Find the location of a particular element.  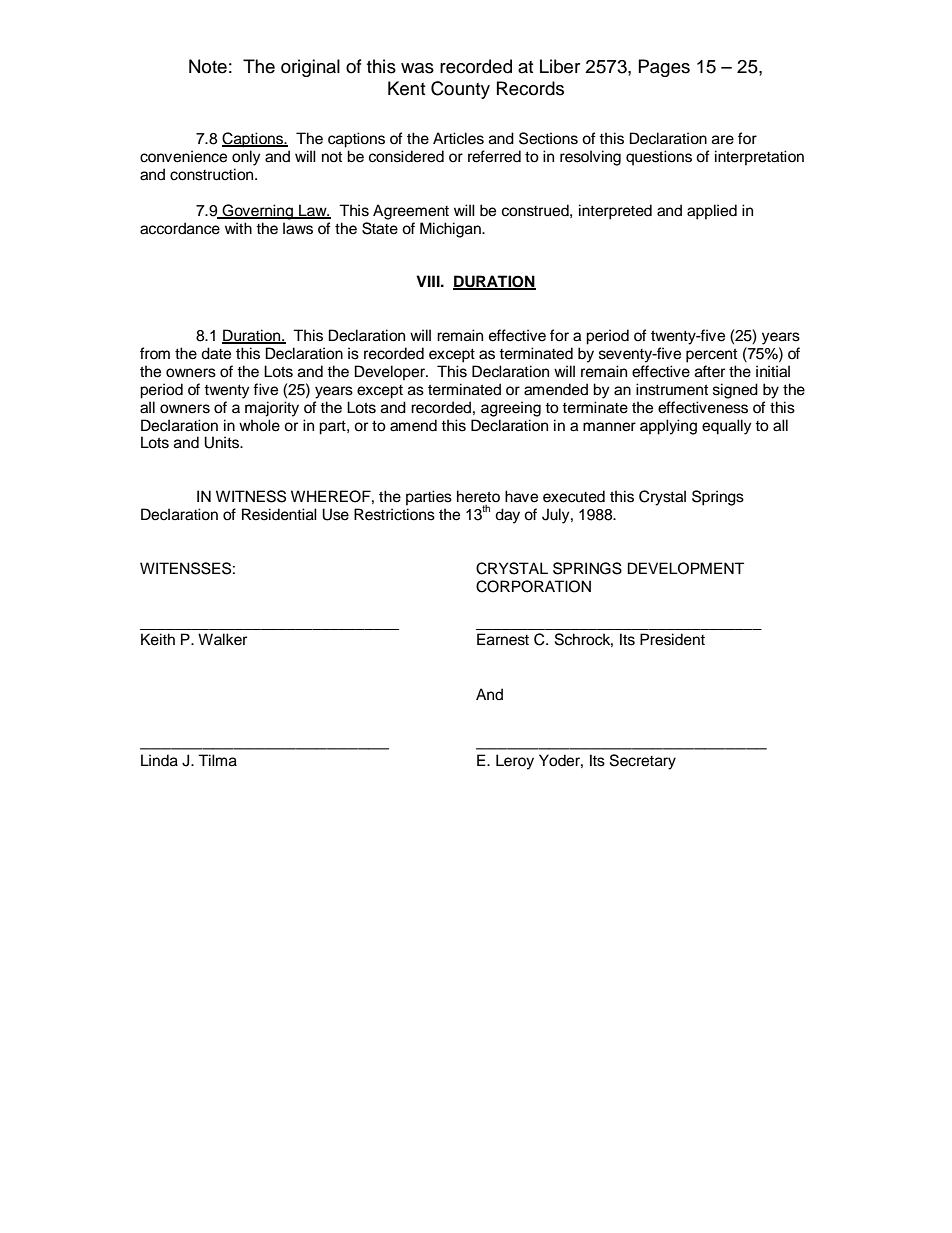

agreeing is located at coordinates (511, 409).
